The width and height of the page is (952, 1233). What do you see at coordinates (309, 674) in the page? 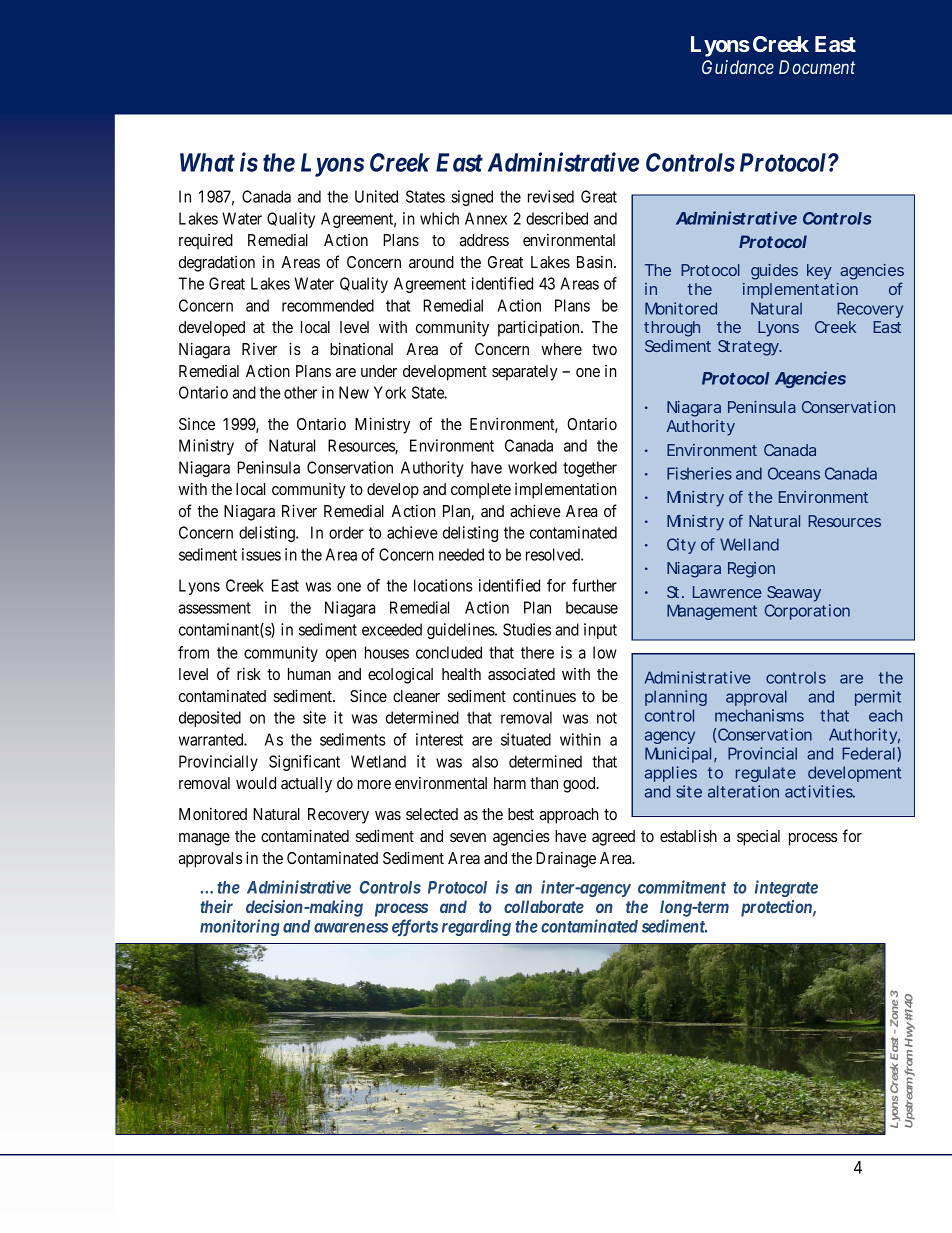
I see `human` at bounding box center [309, 674].
